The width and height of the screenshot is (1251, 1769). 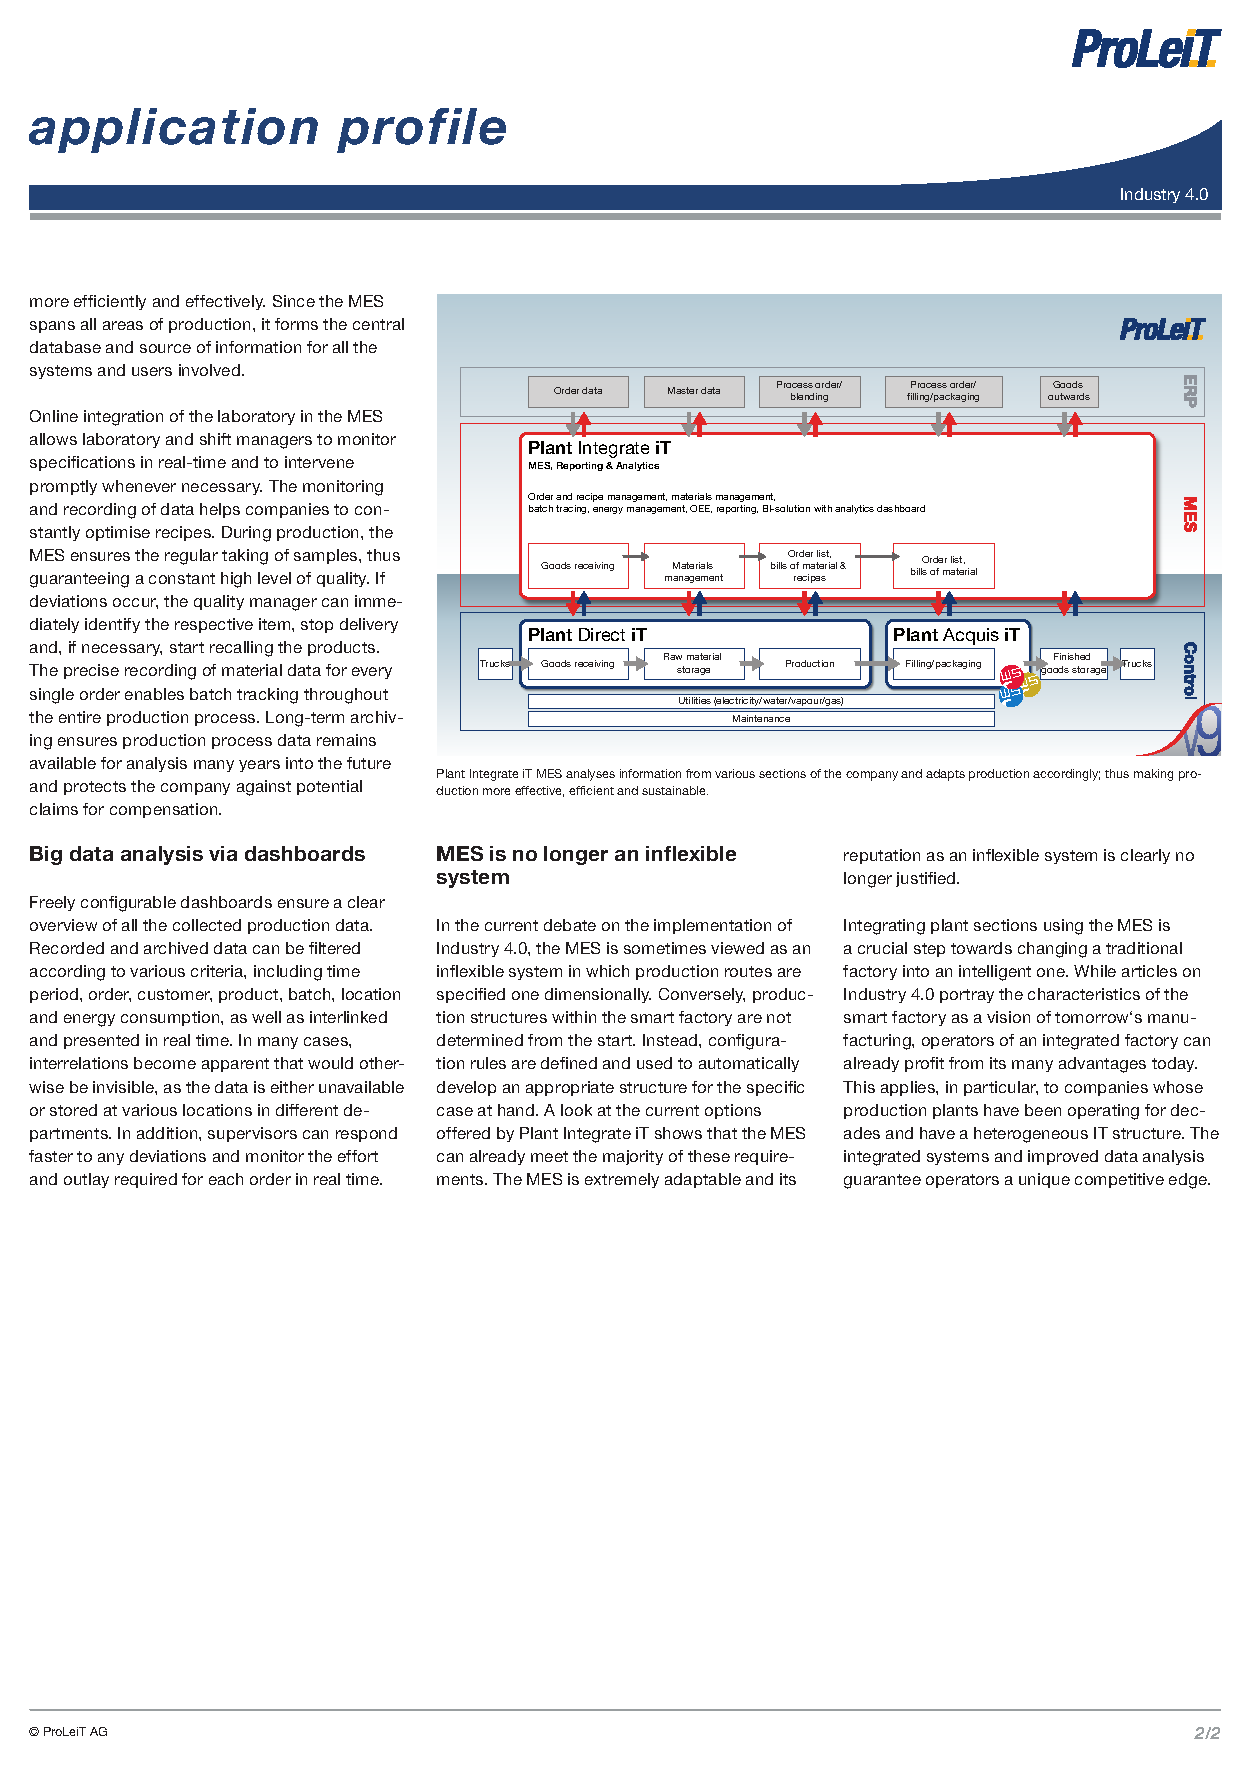 I want to click on outwards, so click(x=1069, y=396).
